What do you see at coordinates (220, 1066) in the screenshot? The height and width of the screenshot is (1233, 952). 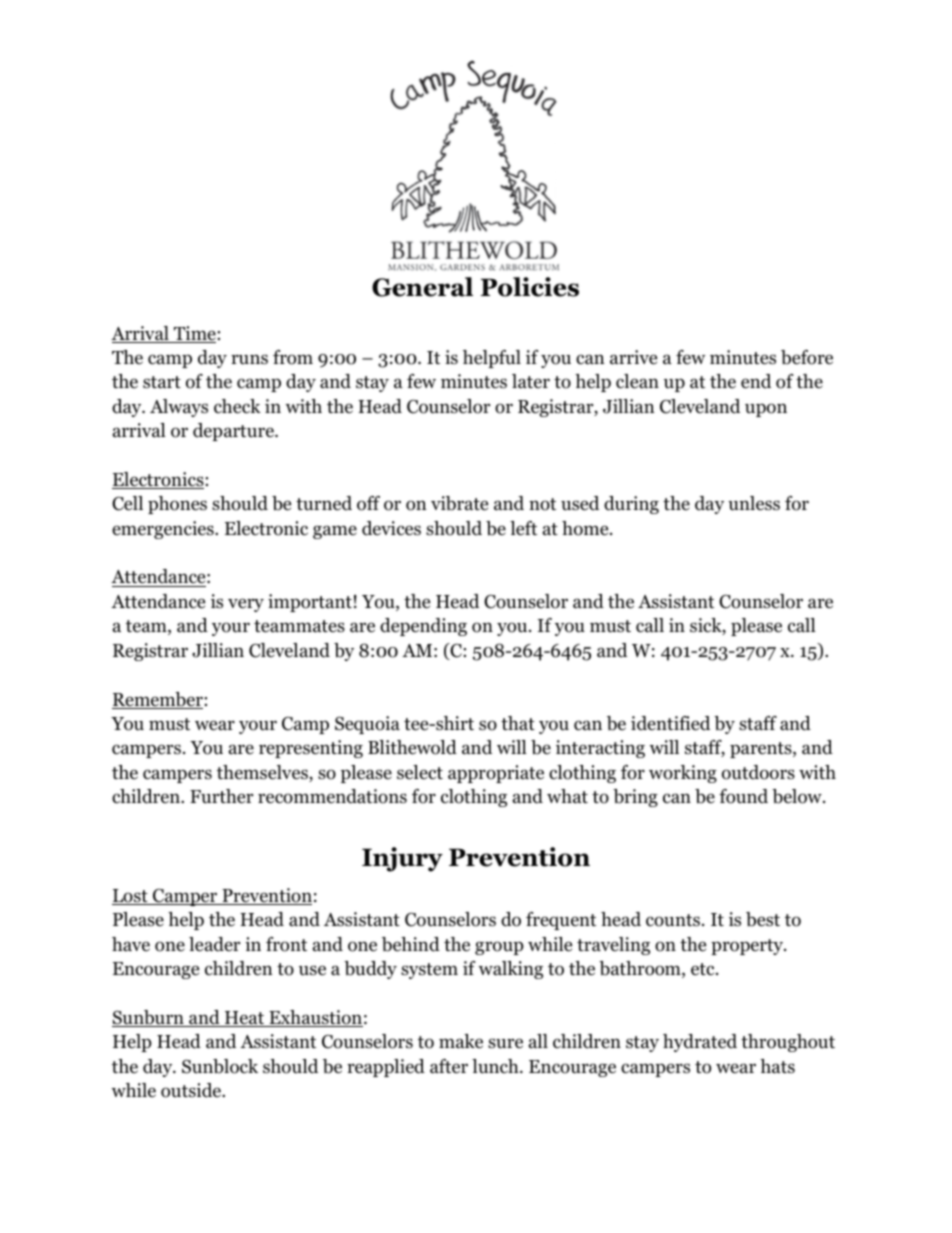 I see `Sunblock` at bounding box center [220, 1066].
